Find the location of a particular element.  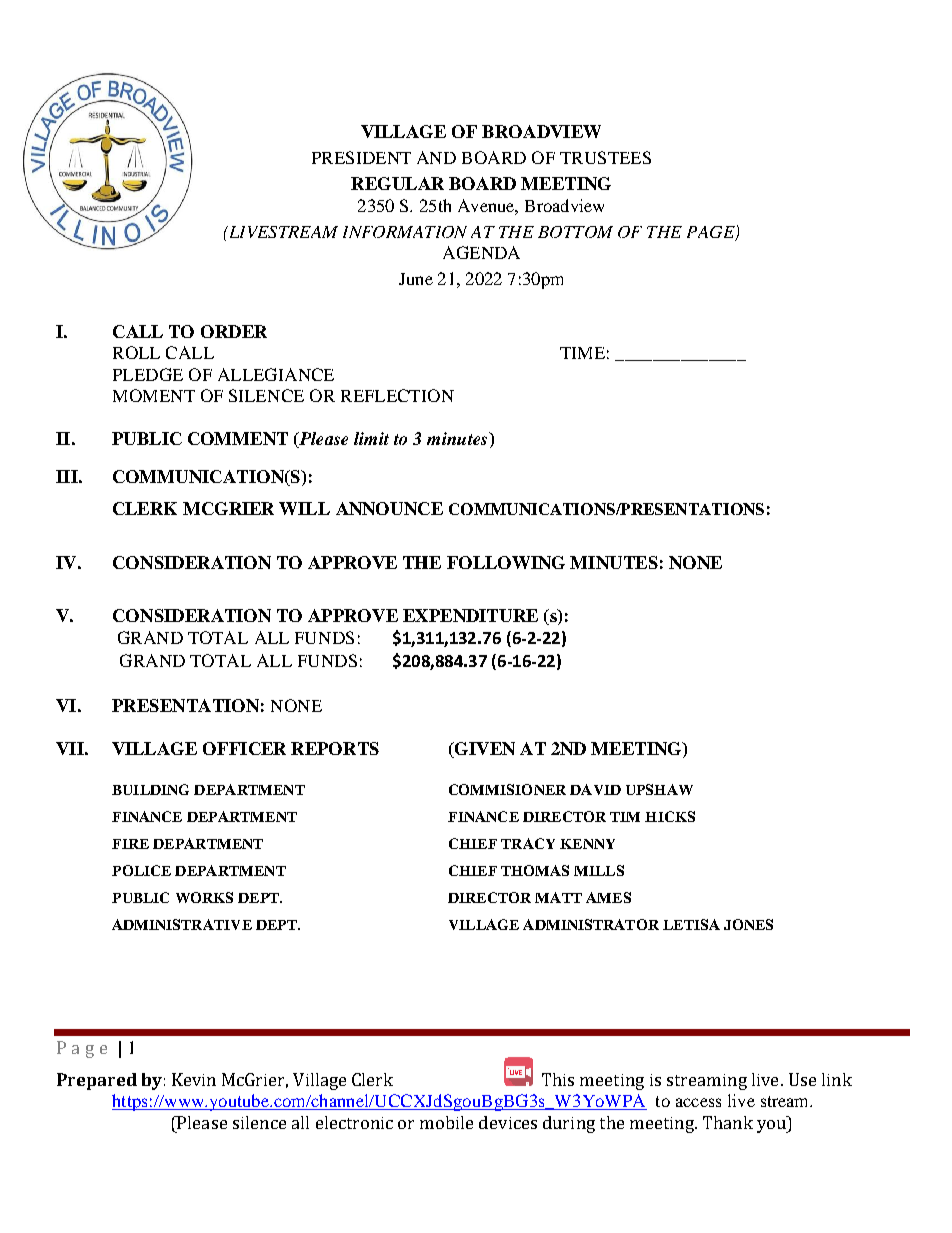

UPSHAW is located at coordinates (659, 789).
